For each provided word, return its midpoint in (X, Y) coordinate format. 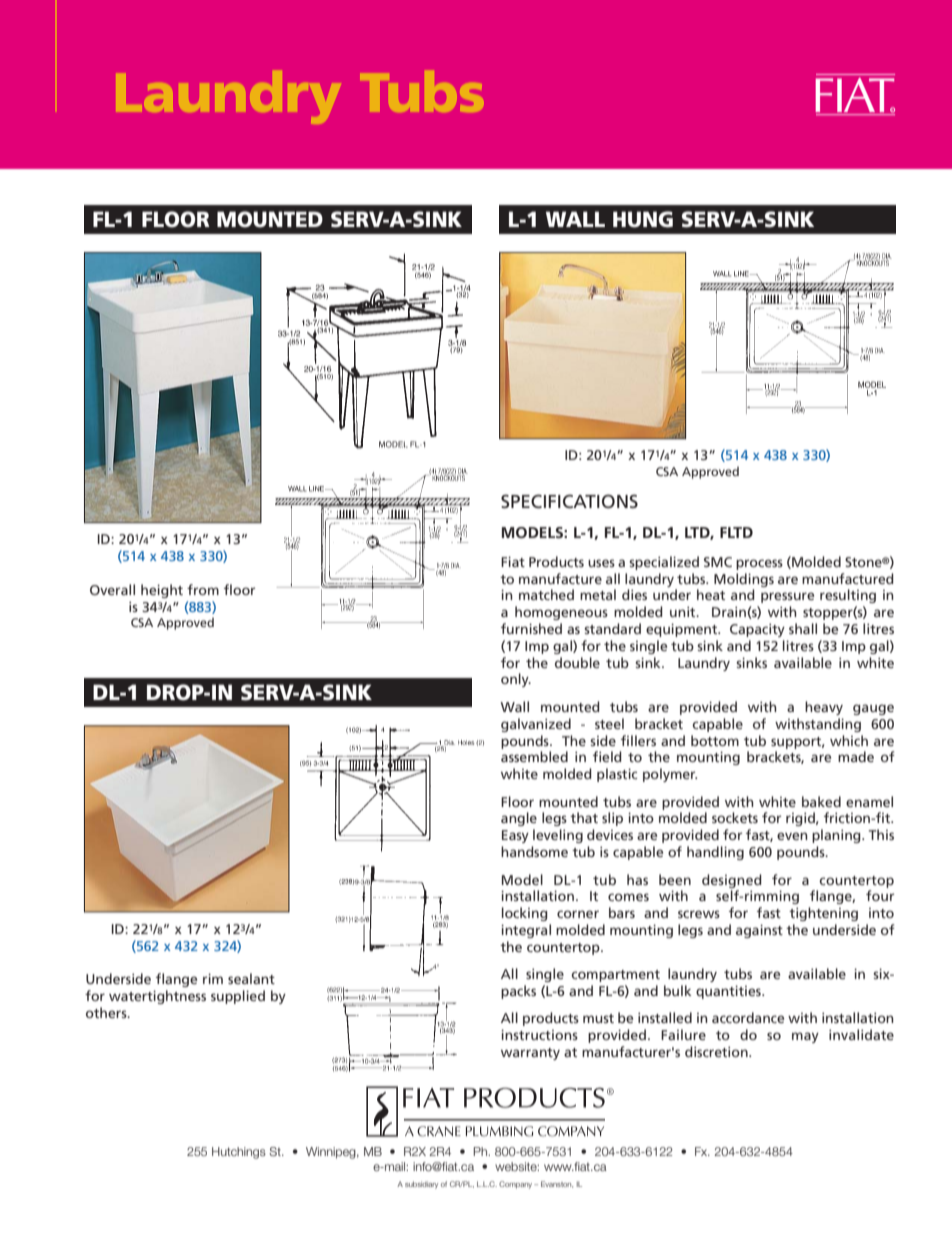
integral (526, 931)
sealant (251, 978)
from (203, 589)
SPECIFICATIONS (569, 501)
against (759, 931)
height (162, 591)
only (516, 680)
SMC (718, 562)
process (759, 564)
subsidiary (421, 1185)
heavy (824, 708)
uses (601, 563)
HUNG (643, 219)
